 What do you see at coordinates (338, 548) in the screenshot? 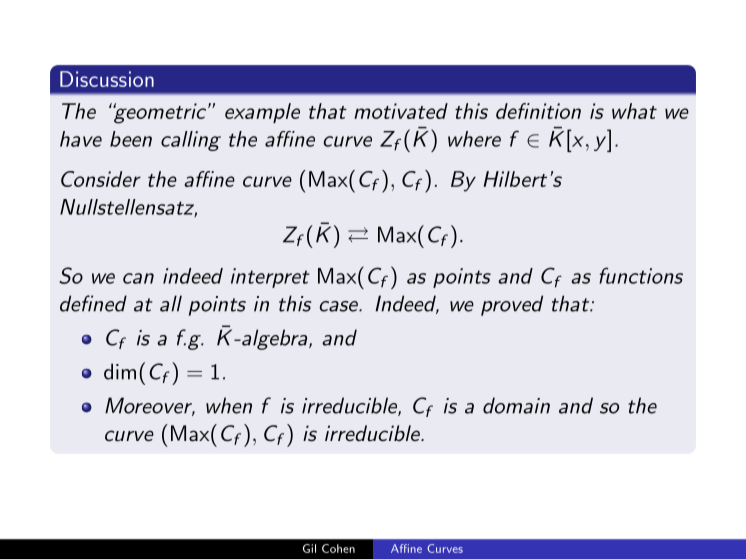
I see `Cohen` at bounding box center [338, 548].
